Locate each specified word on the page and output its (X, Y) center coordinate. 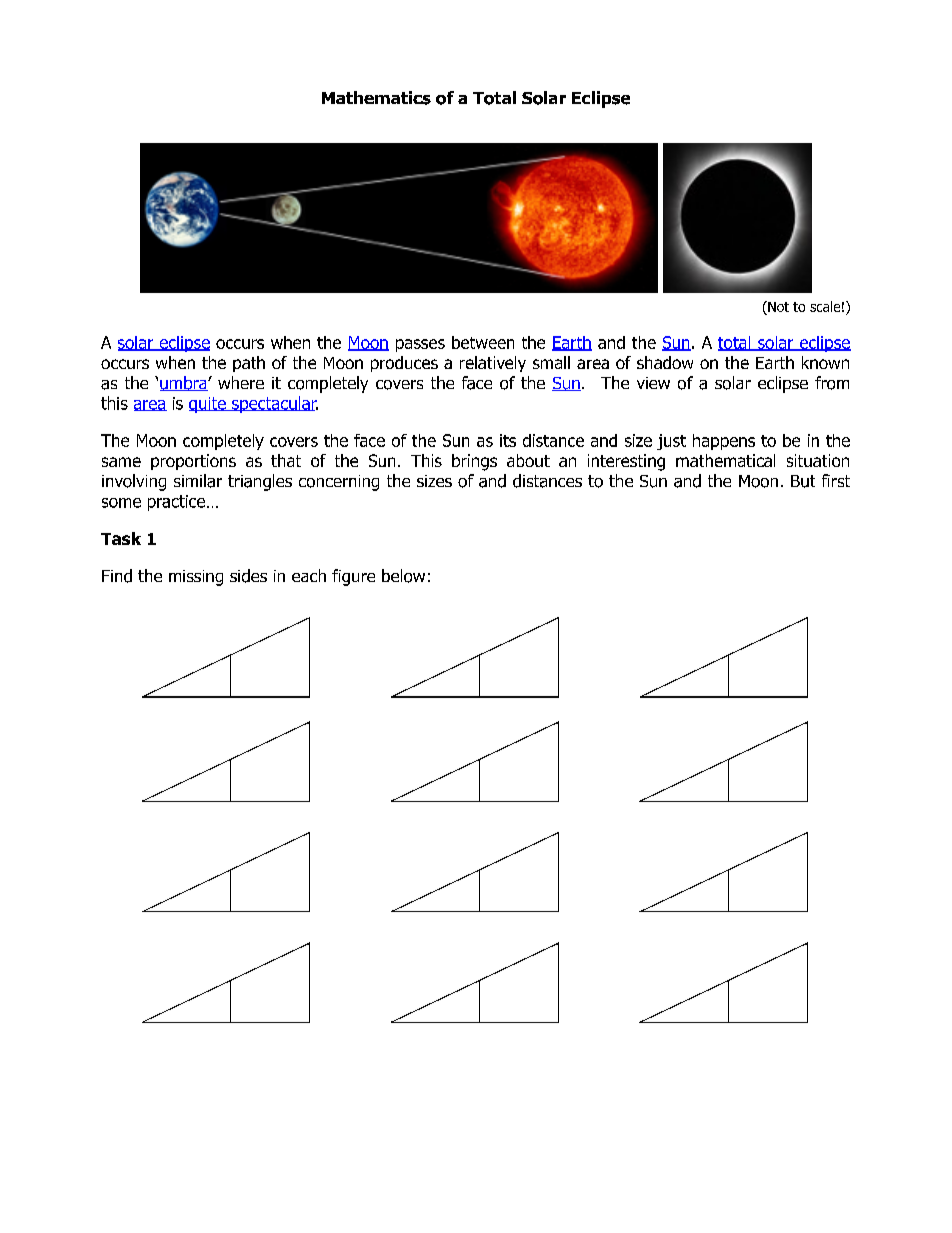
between (483, 342)
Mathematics (376, 98)
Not (777, 308)
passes (420, 345)
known (825, 362)
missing (196, 578)
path (249, 364)
